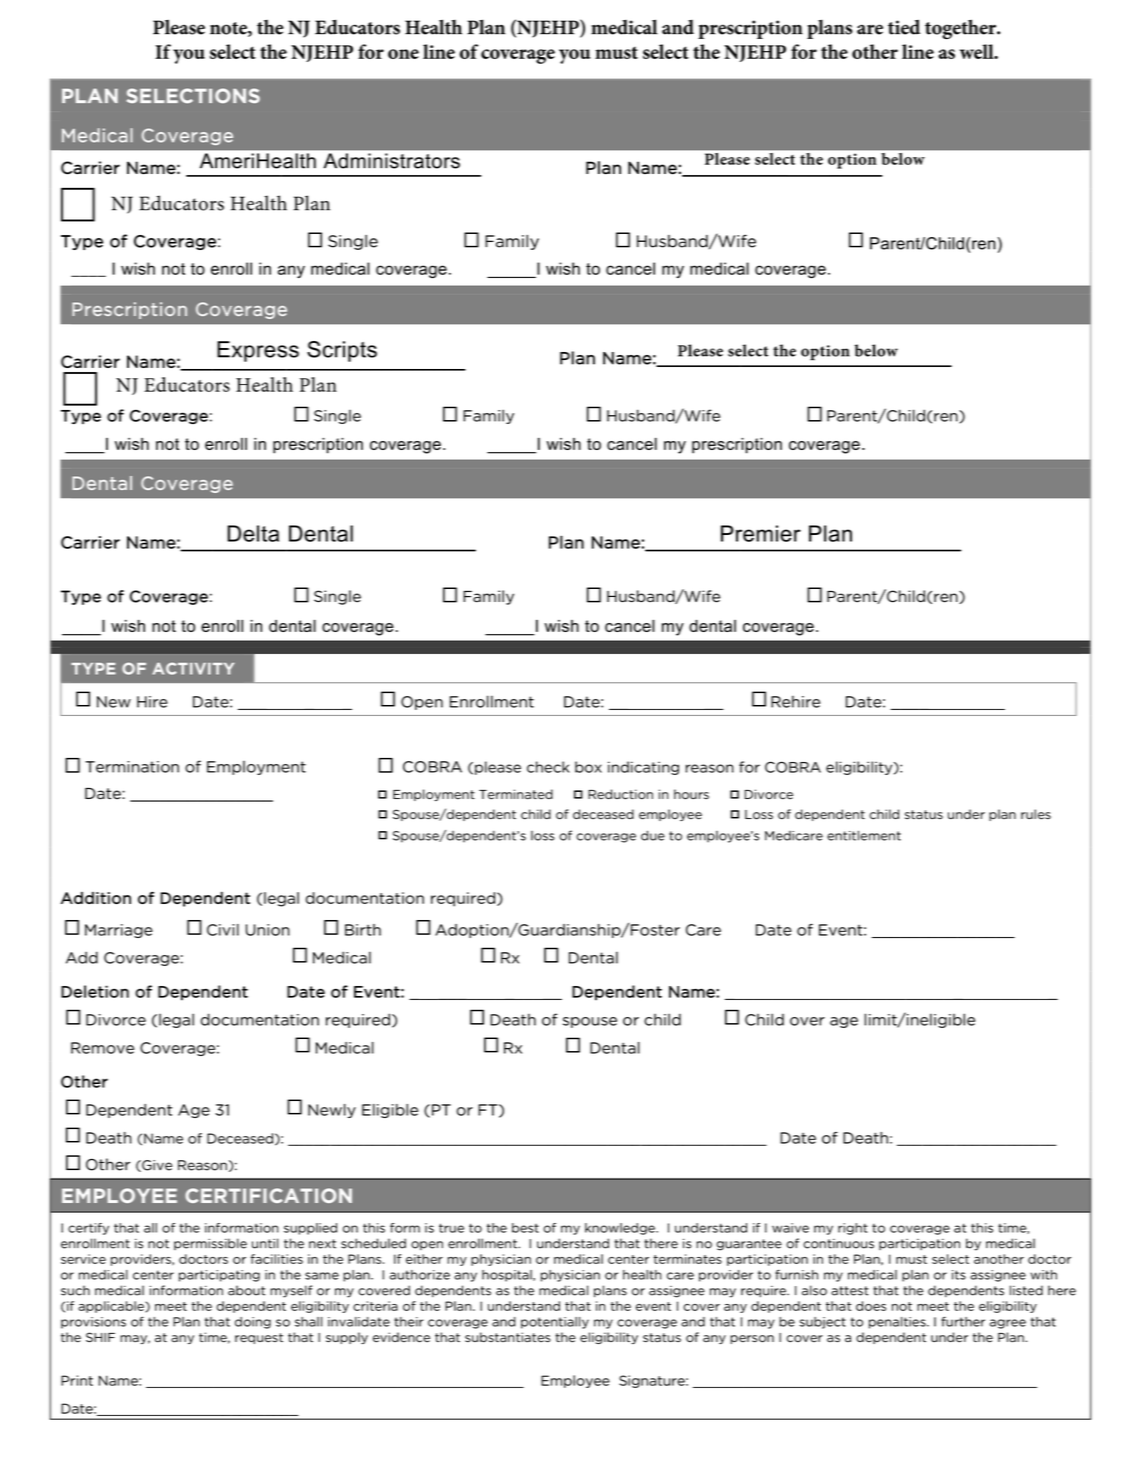 This image has height=1476, width=1141. Describe the element at coordinates (193, 668) in the image. I see `ACTIVITY` at that location.
